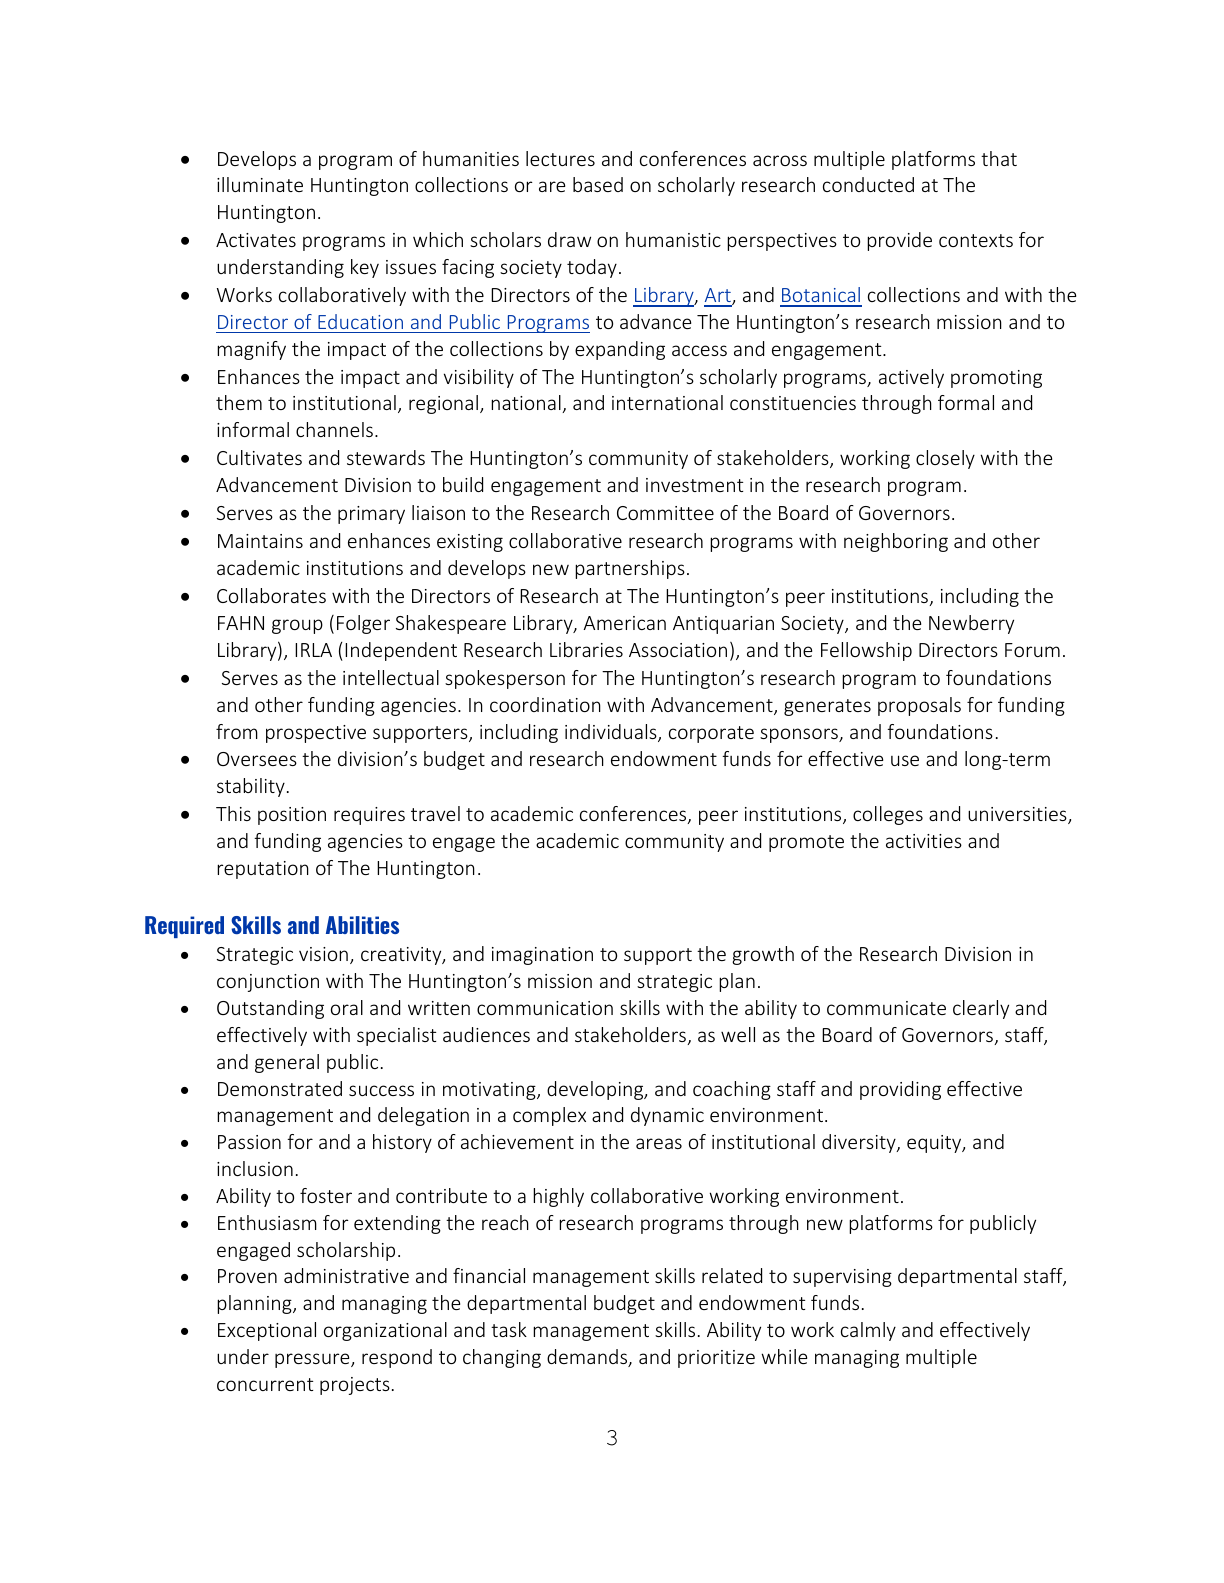  I want to click on illuminate, so click(260, 184).
